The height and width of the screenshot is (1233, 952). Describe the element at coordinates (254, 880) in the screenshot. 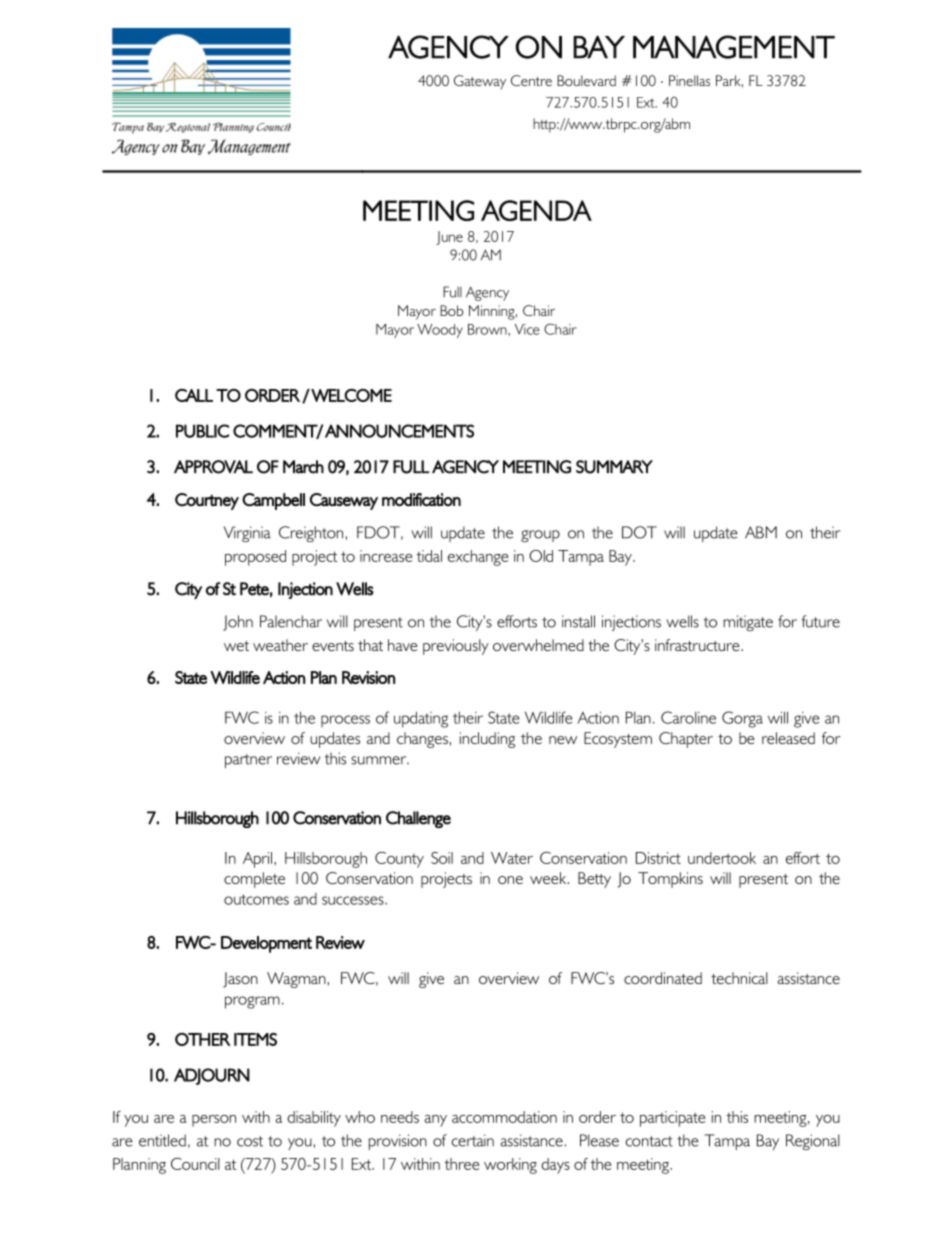

I see `complete` at that location.
